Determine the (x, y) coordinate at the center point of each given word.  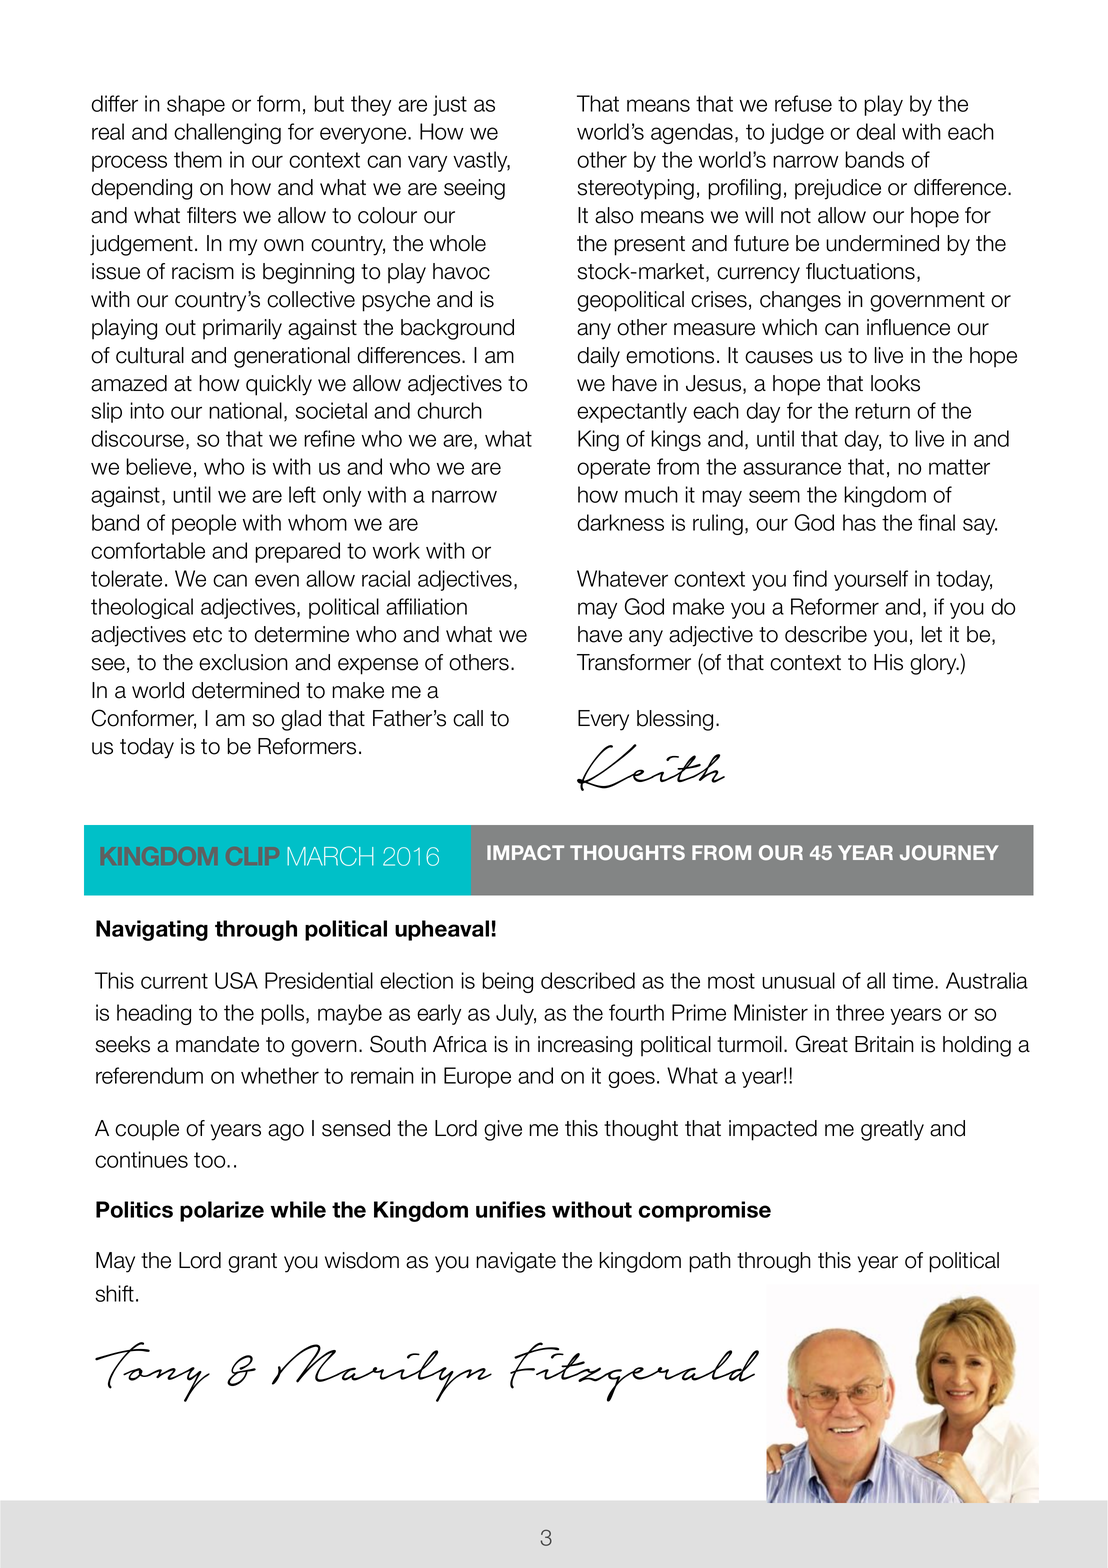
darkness (621, 522)
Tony (152, 1372)
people (204, 524)
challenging (227, 133)
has (859, 522)
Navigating (152, 930)
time (914, 980)
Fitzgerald (634, 1372)
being (507, 982)
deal (876, 131)
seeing (474, 189)
